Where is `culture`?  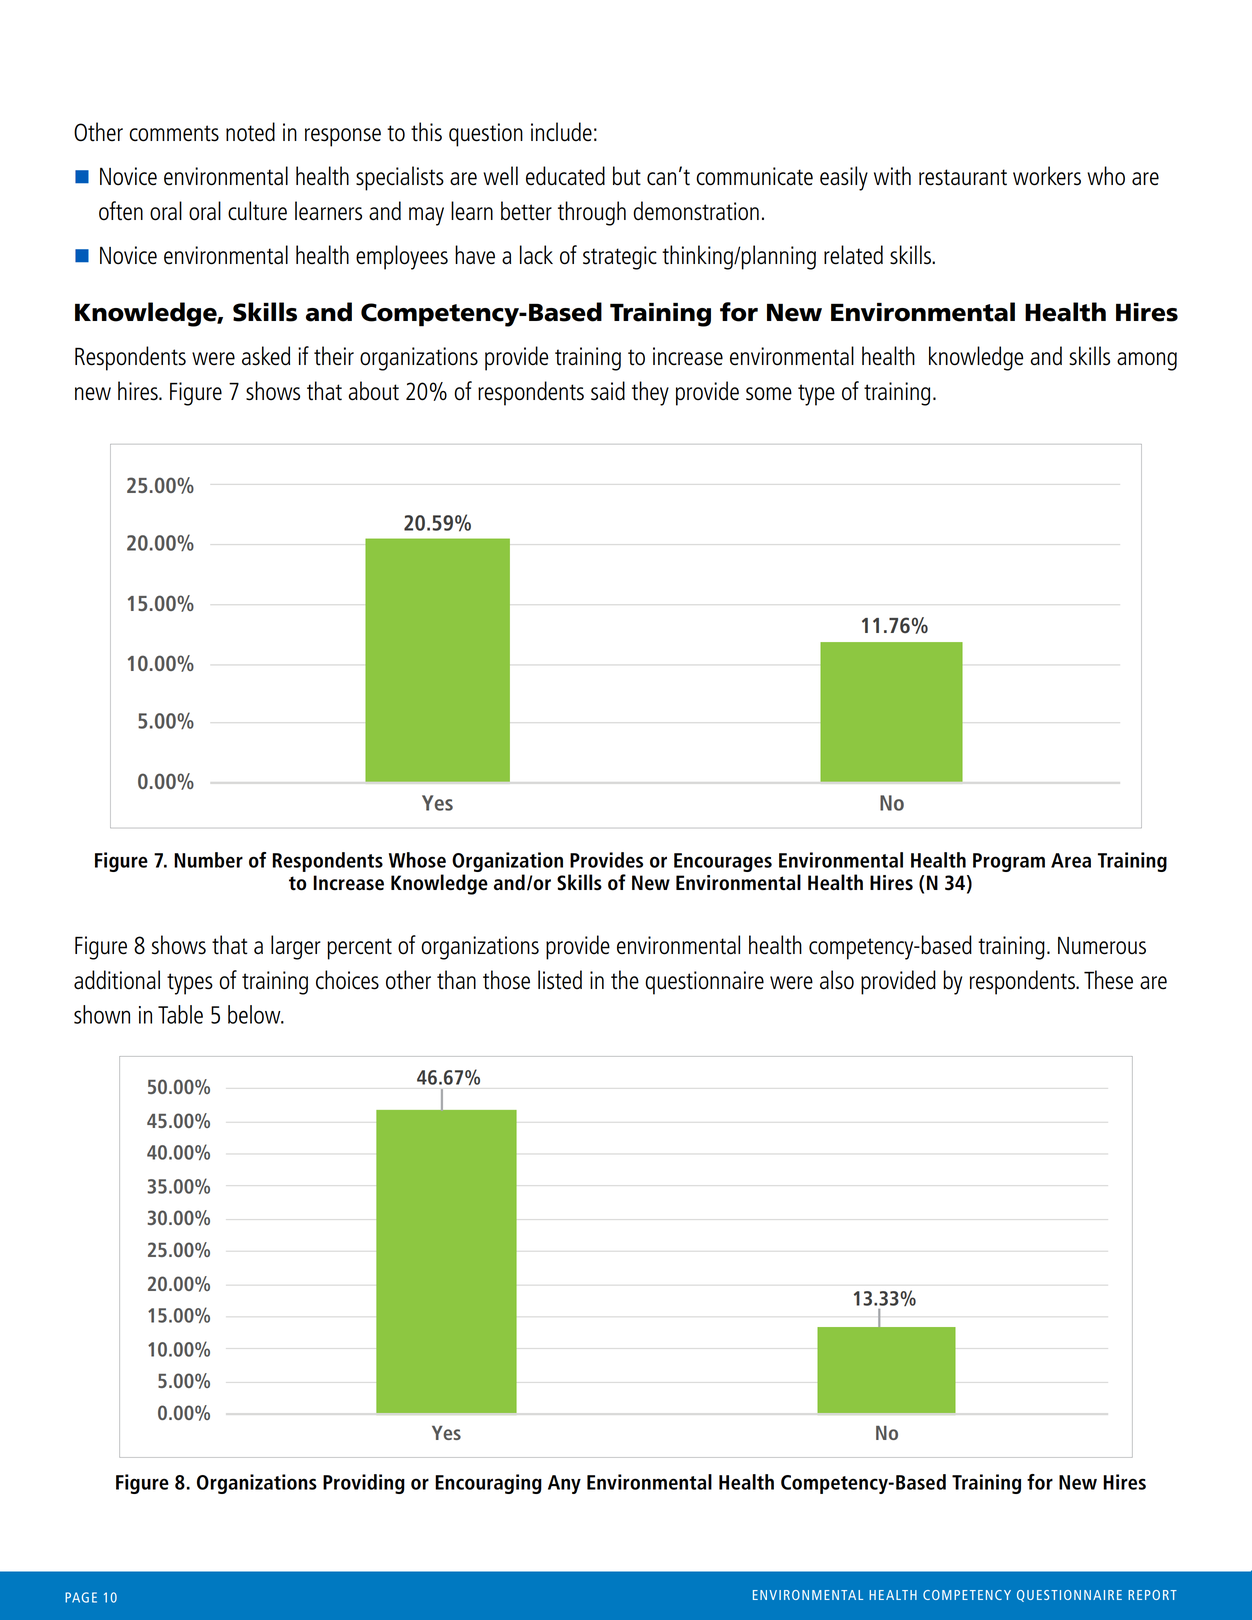 culture is located at coordinates (257, 211).
